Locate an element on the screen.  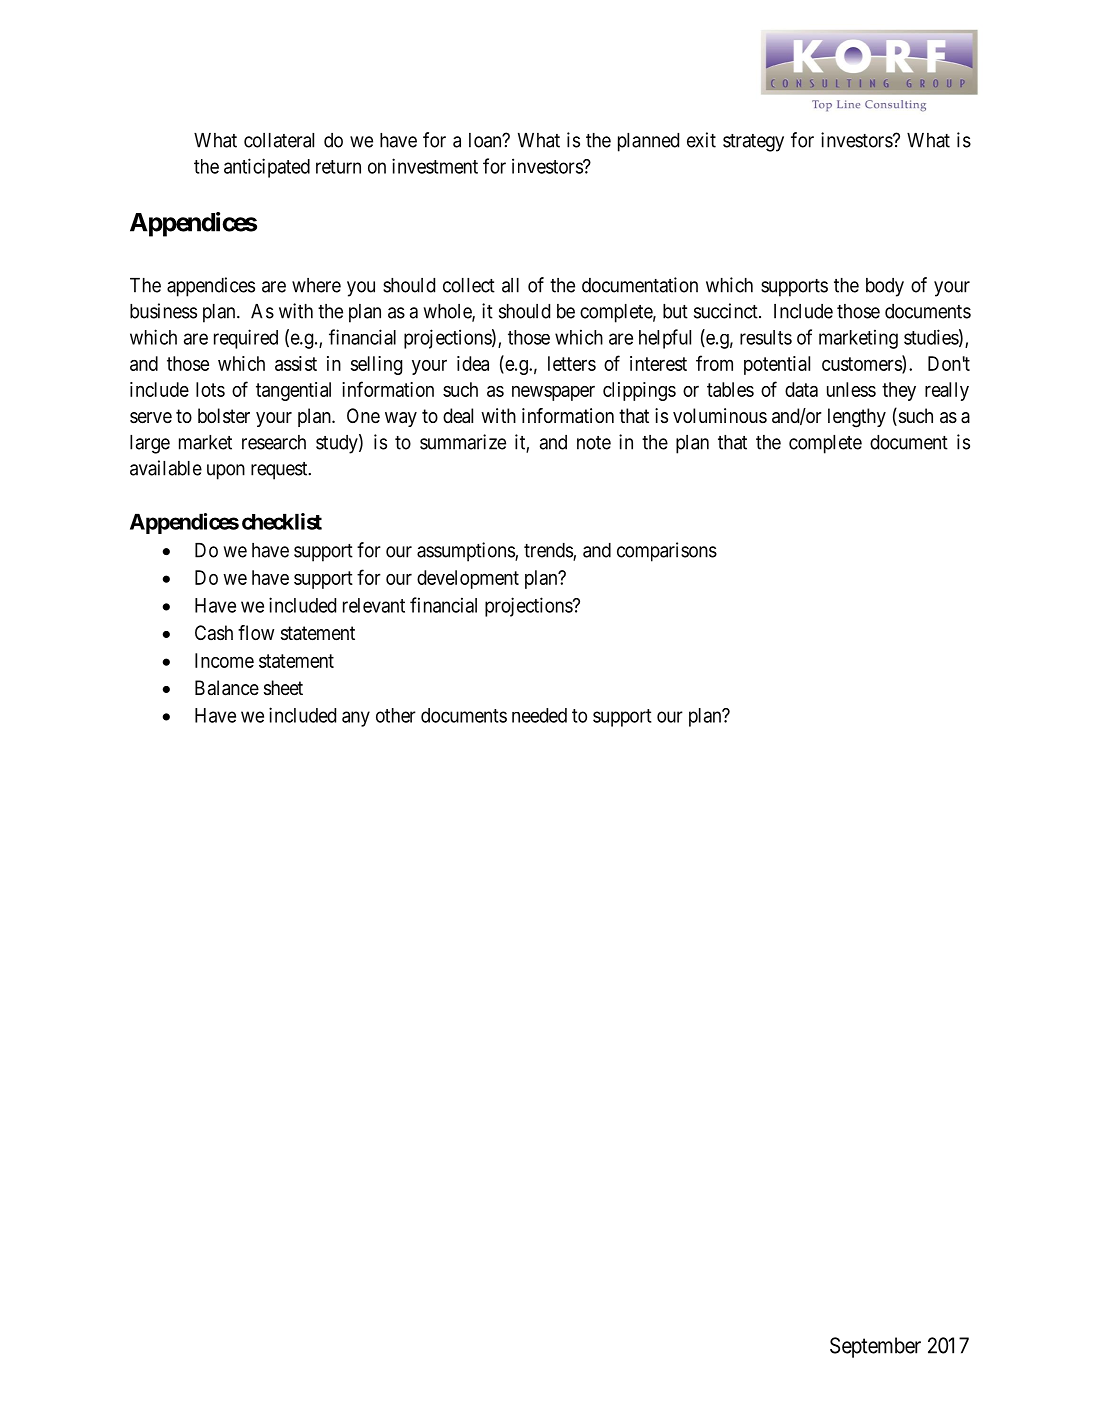
comparisons is located at coordinates (667, 552).
